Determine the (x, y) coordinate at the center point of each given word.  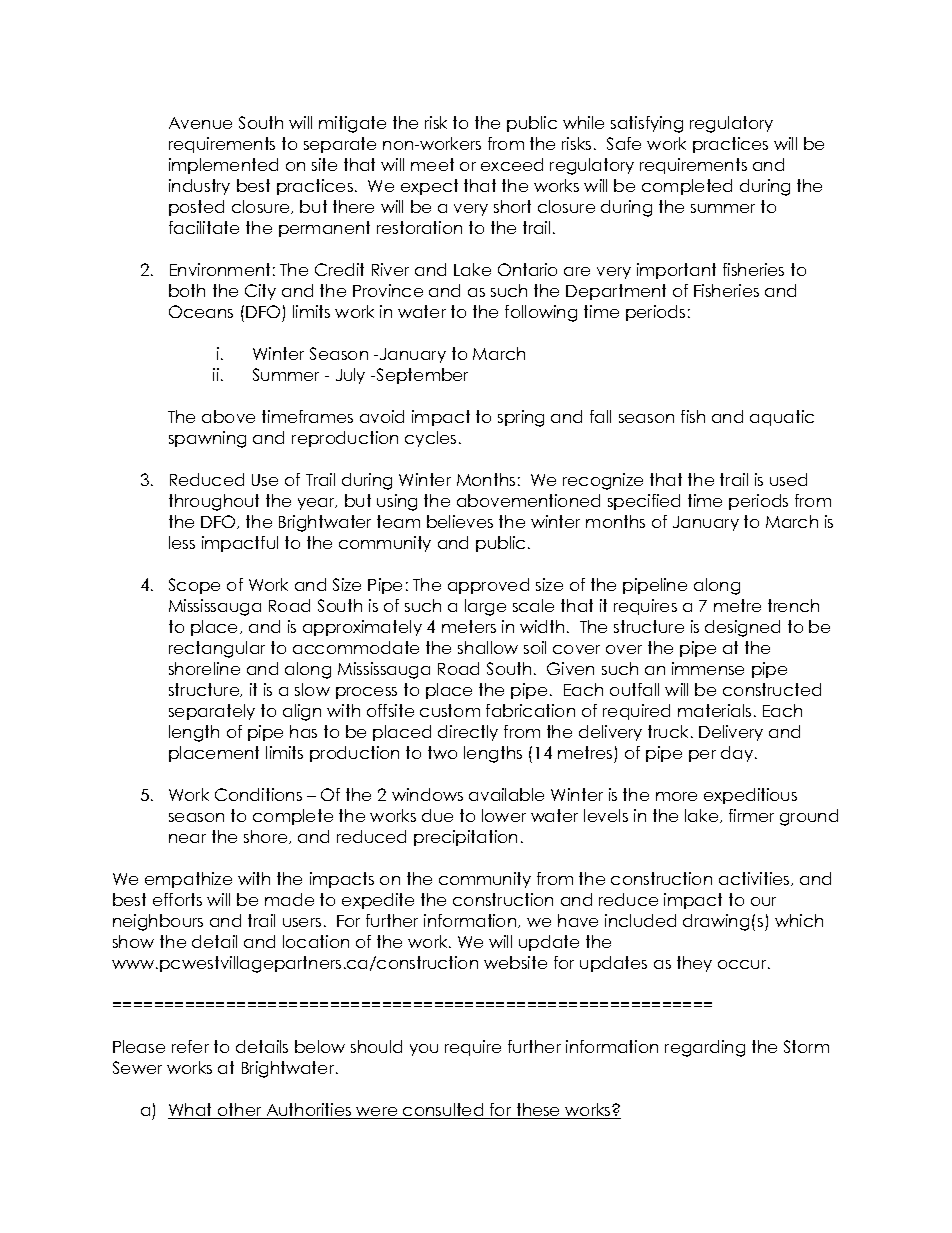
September (421, 376)
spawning (207, 439)
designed (742, 628)
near (187, 838)
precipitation (465, 838)
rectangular (217, 649)
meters (469, 626)
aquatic (782, 418)
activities (755, 879)
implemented (223, 166)
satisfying (647, 124)
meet (432, 164)
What (191, 1111)
